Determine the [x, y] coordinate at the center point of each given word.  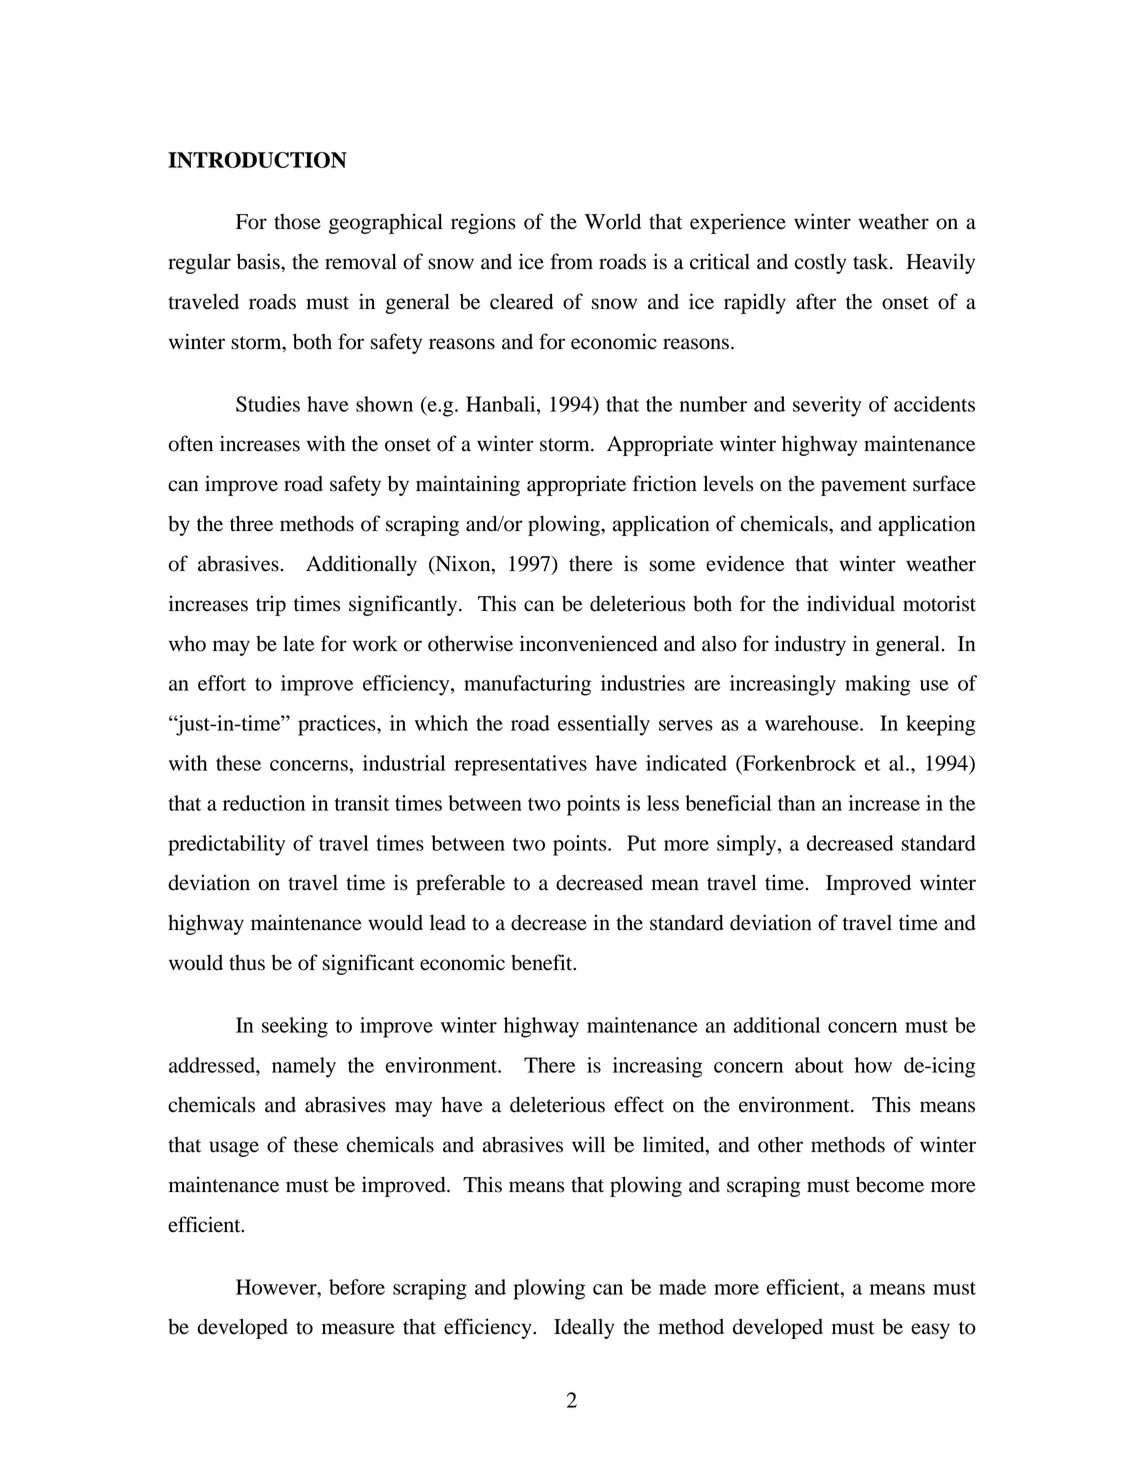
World [613, 221]
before [357, 1287]
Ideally [584, 1328]
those [297, 222]
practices [338, 725]
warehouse [813, 723]
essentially [604, 725]
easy [930, 1331]
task [872, 261]
